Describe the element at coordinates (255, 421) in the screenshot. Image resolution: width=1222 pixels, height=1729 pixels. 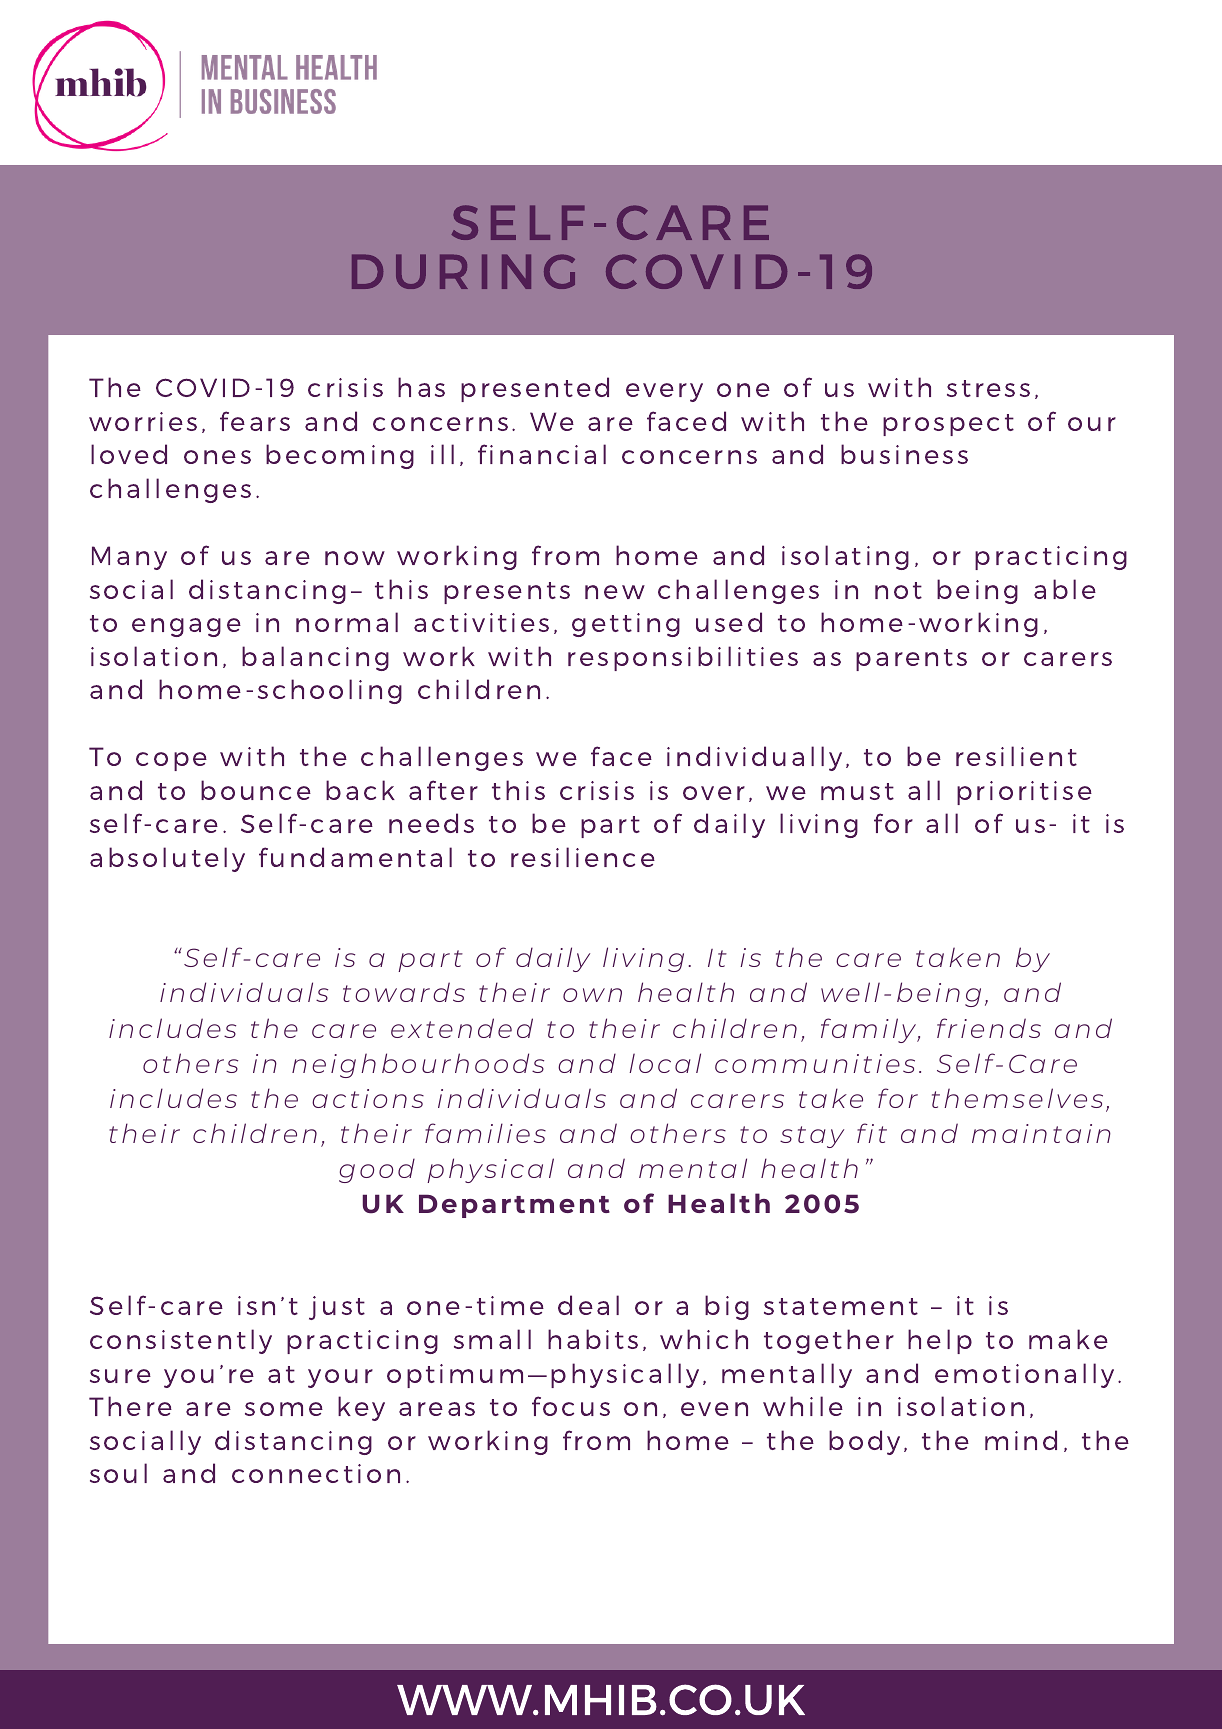
I see `fears` at that location.
